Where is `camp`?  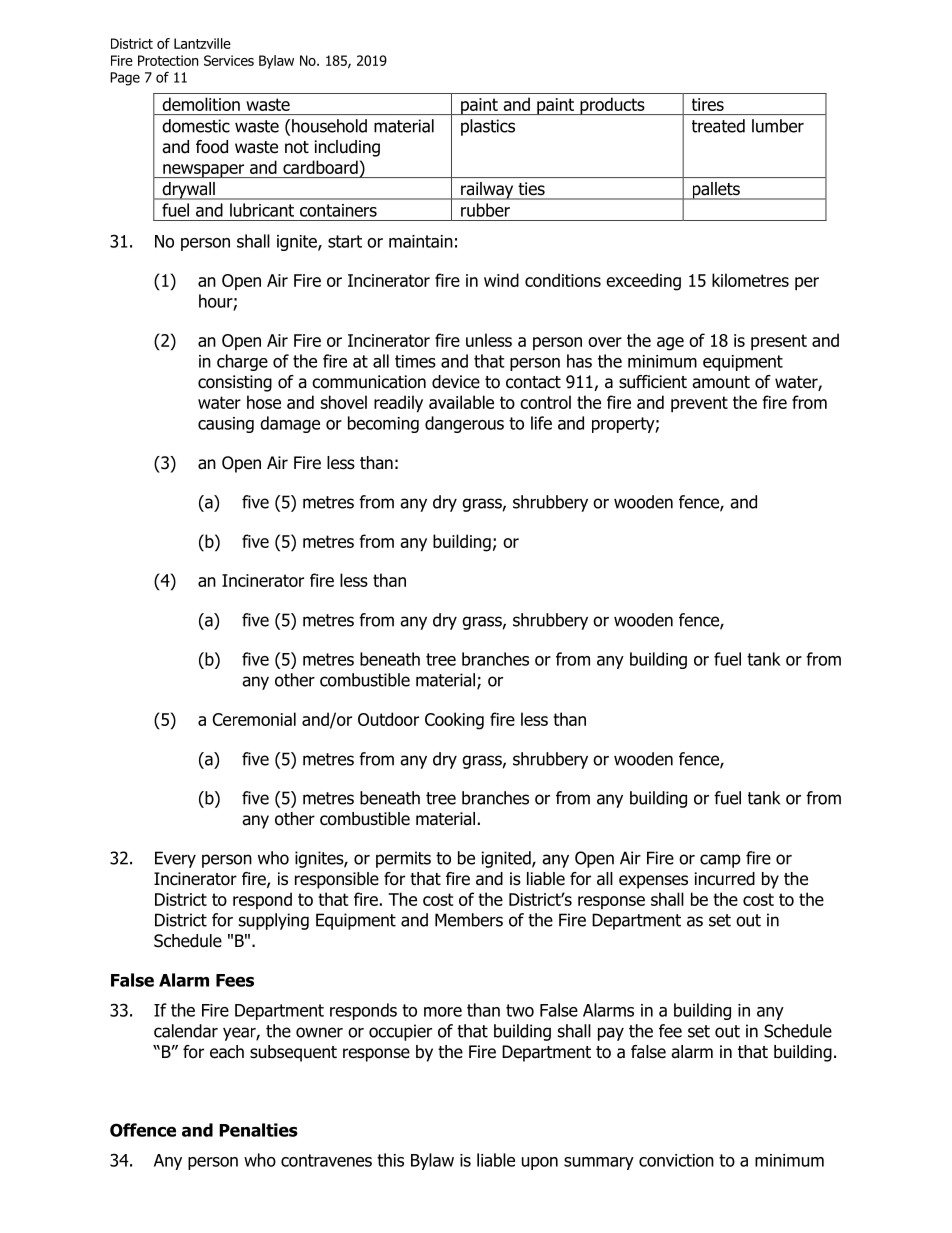 camp is located at coordinates (720, 861).
